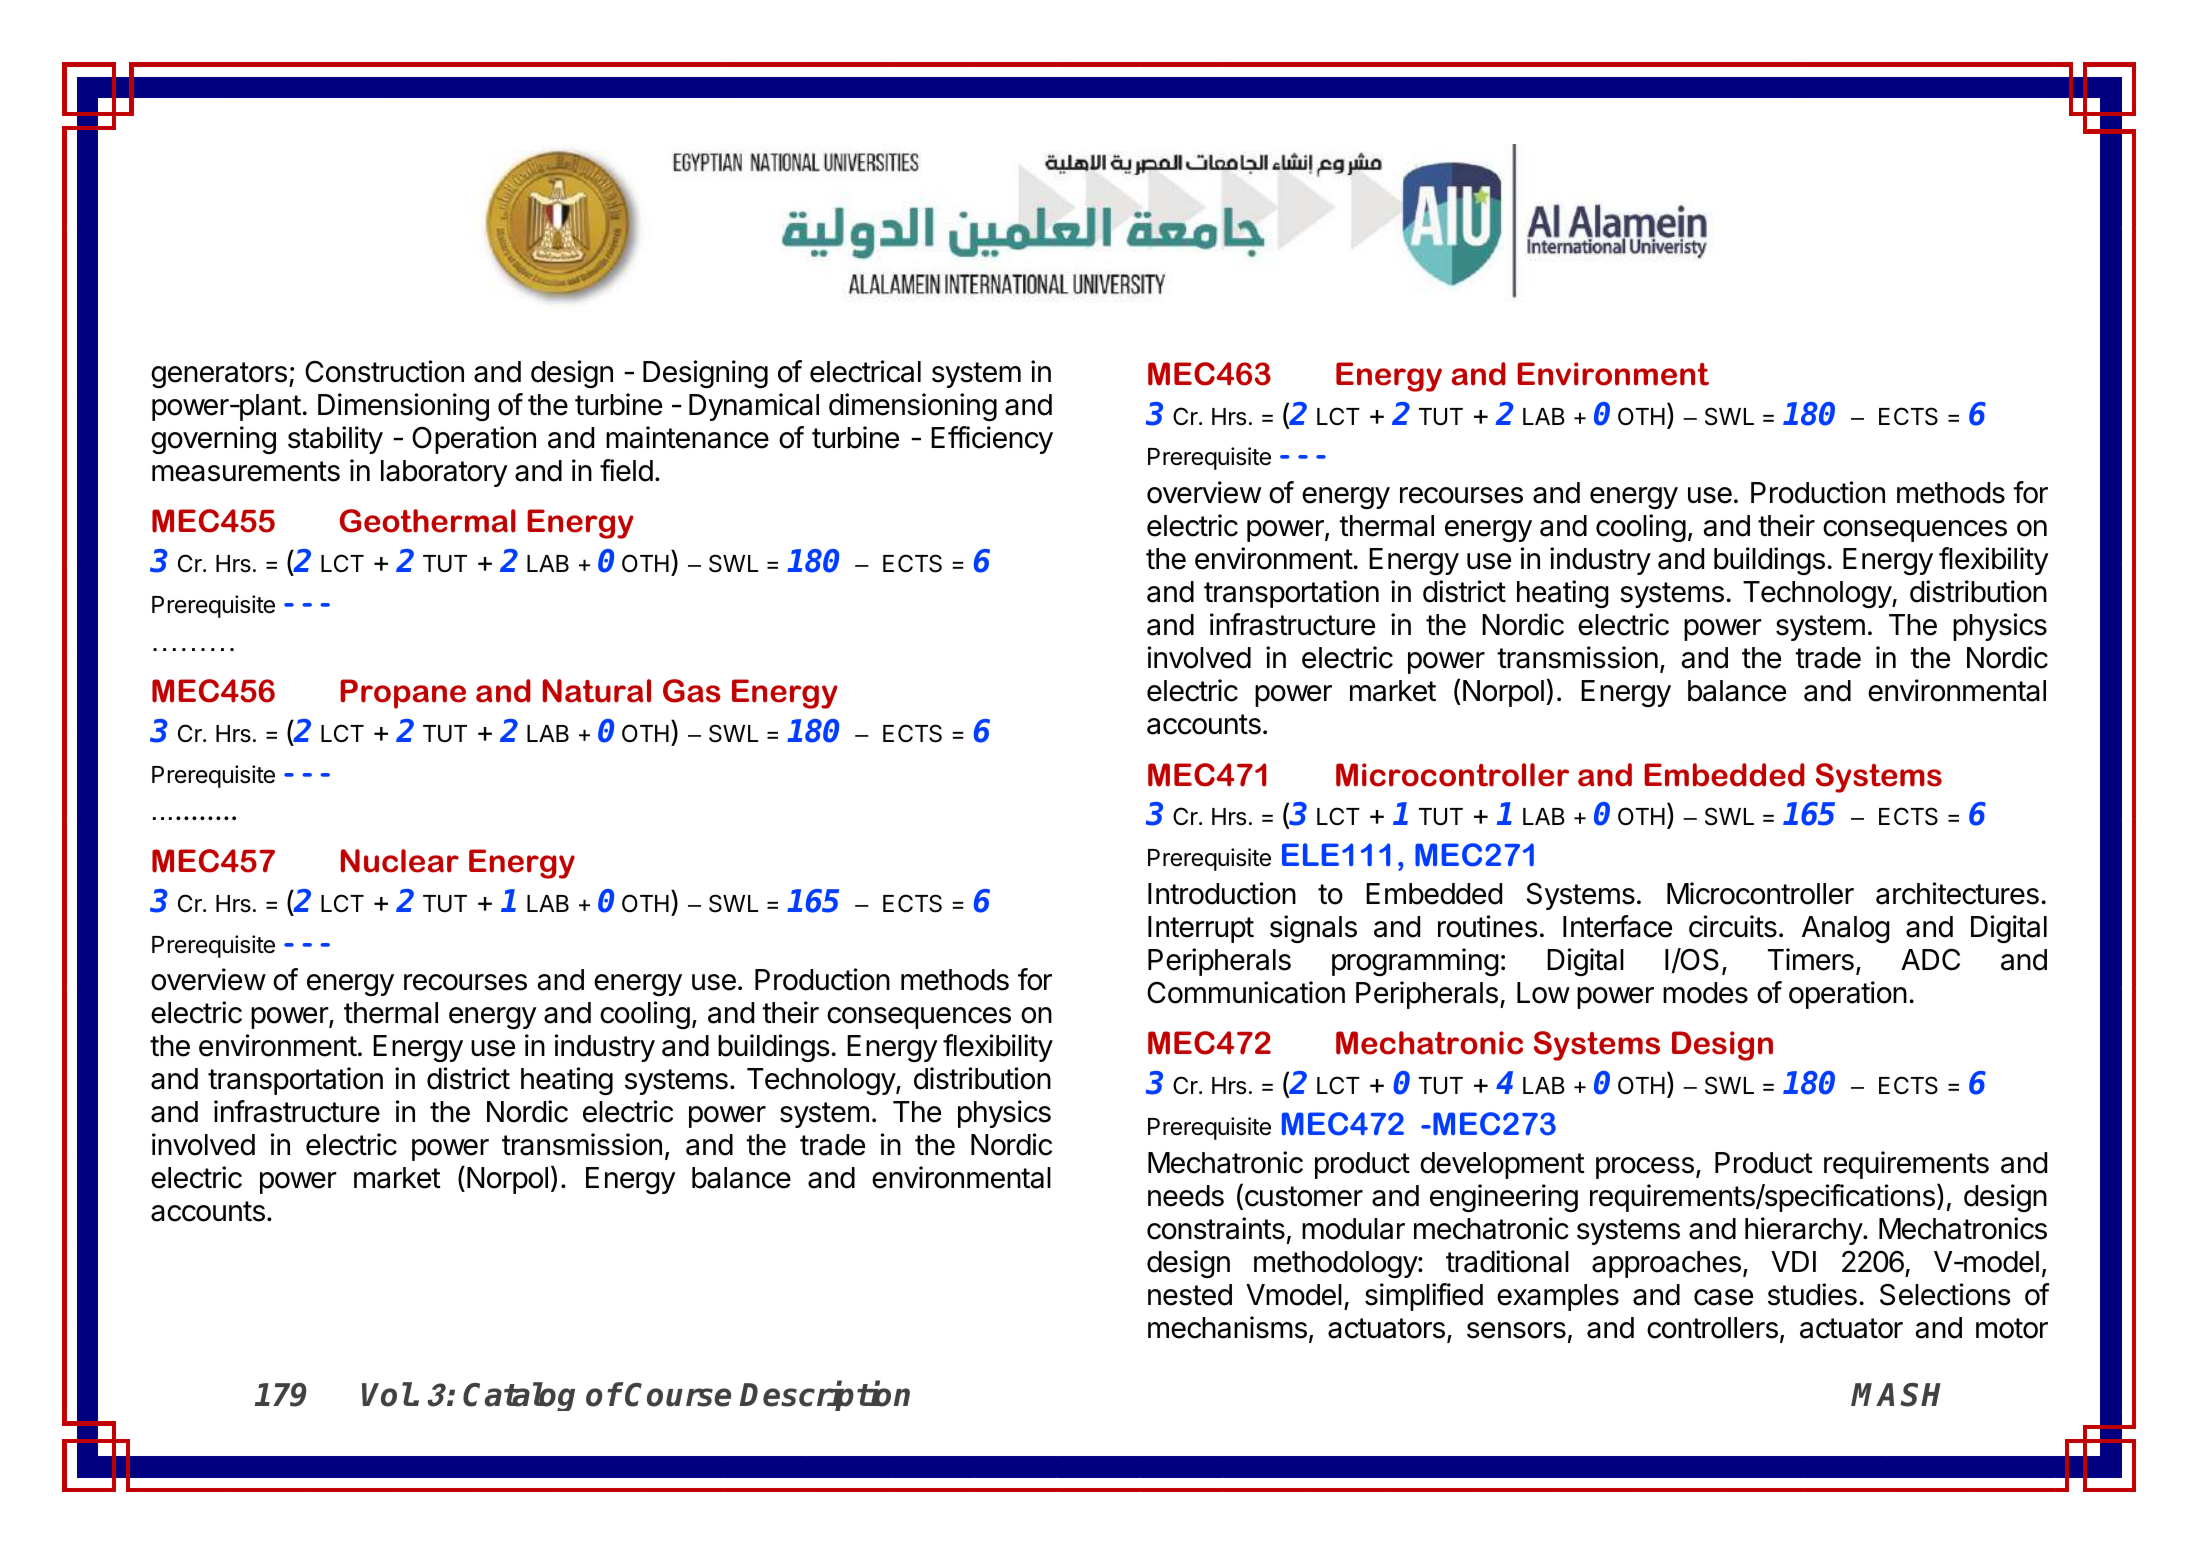 The image size is (2198, 1554). Describe the element at coordinates (754, 407) in the page. I see `Dynamical` at that location.
